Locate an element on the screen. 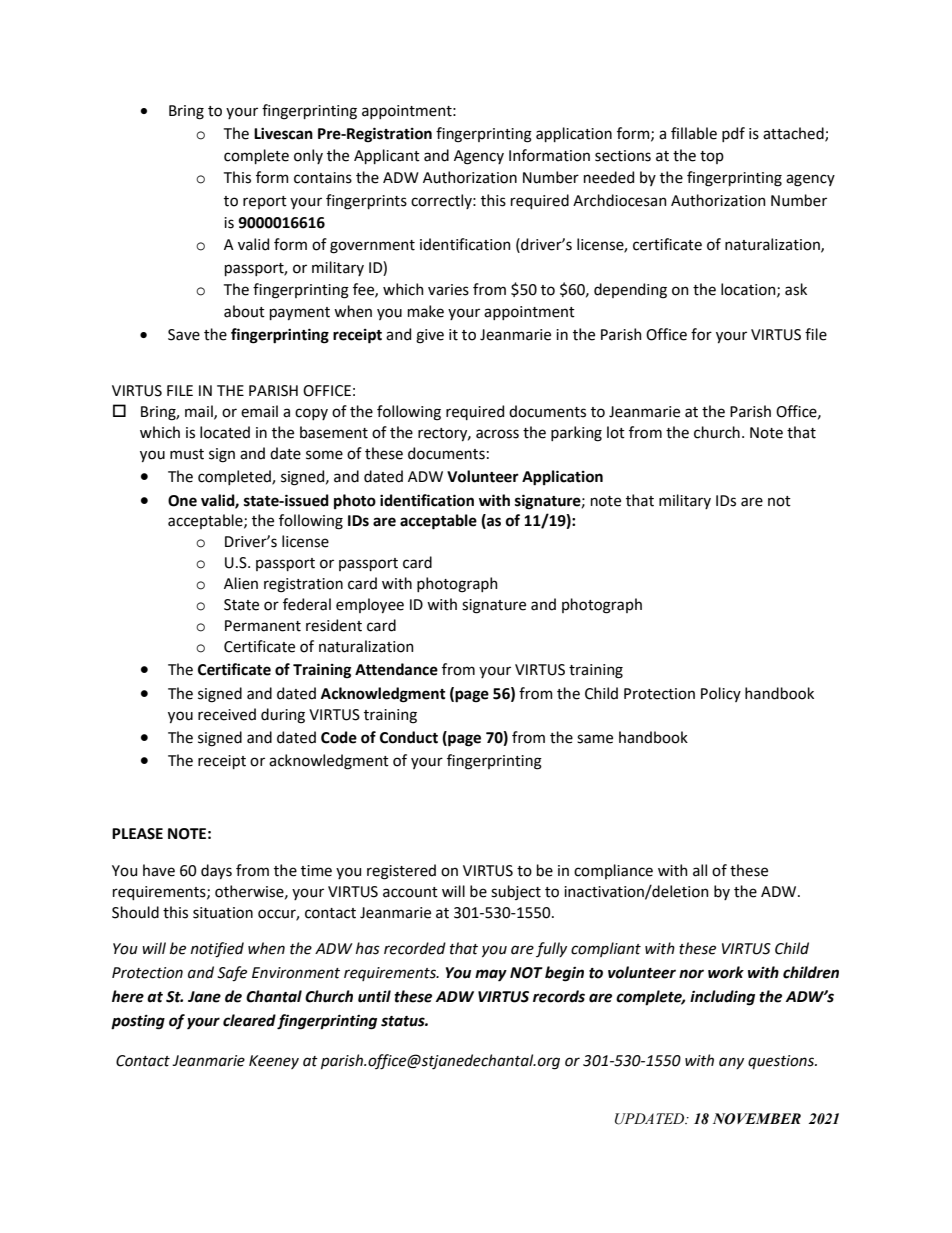 This screenshot has height=1233, width=952. lot is located at coordinates (616, 432).
